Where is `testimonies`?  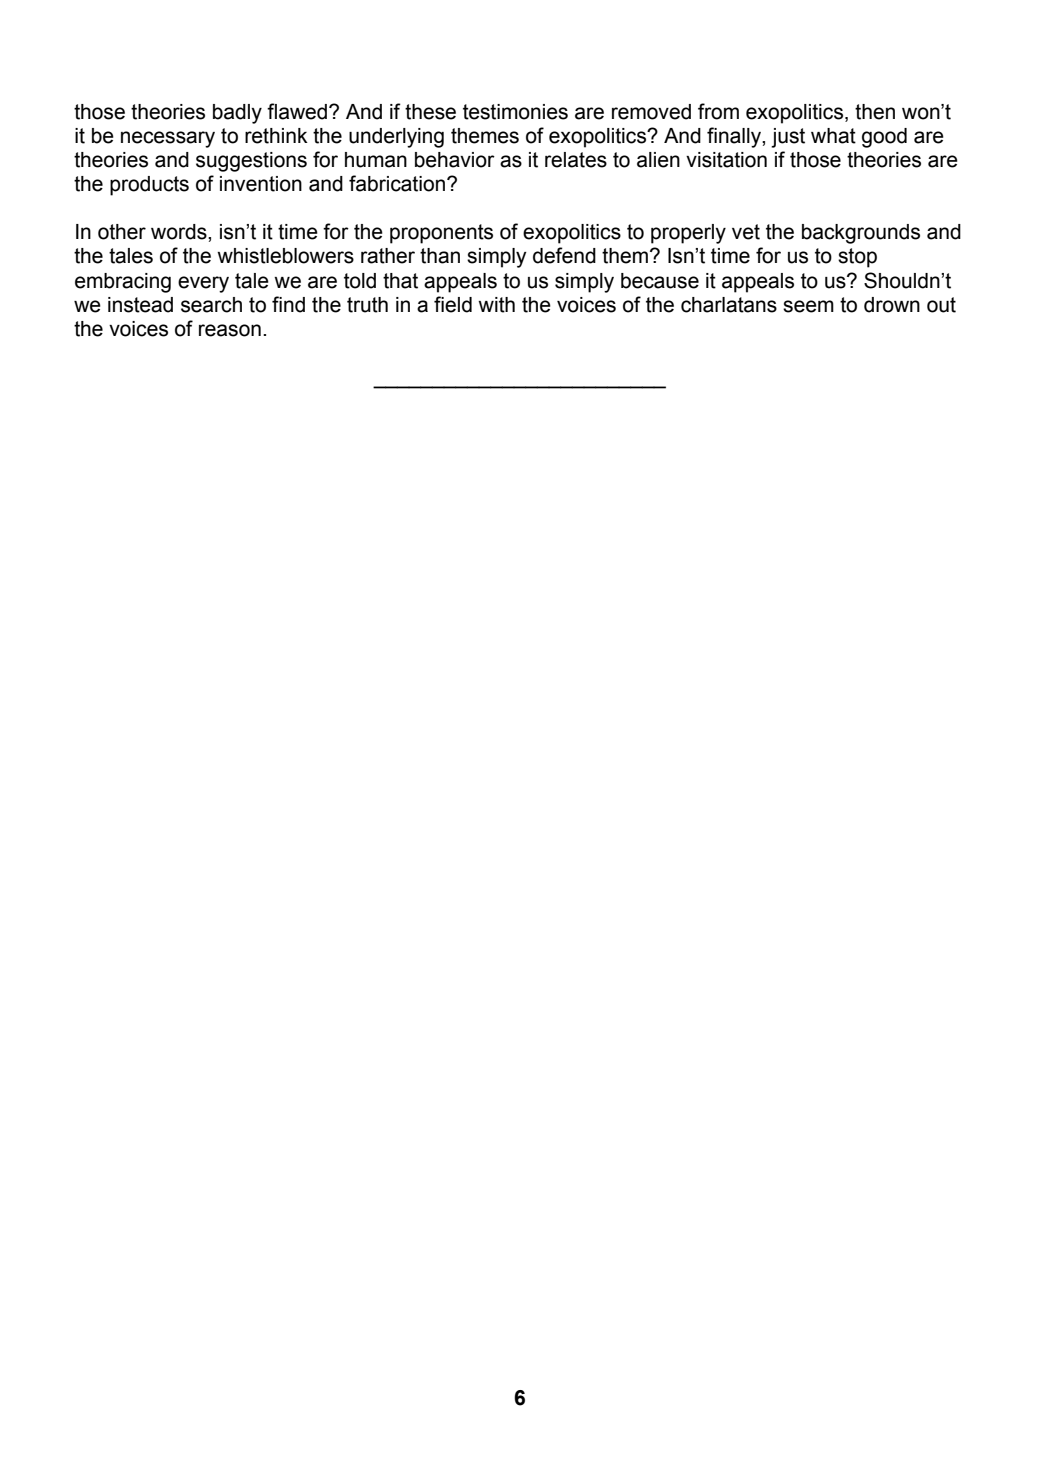
testimonies is located at coordinates (515, 112).
